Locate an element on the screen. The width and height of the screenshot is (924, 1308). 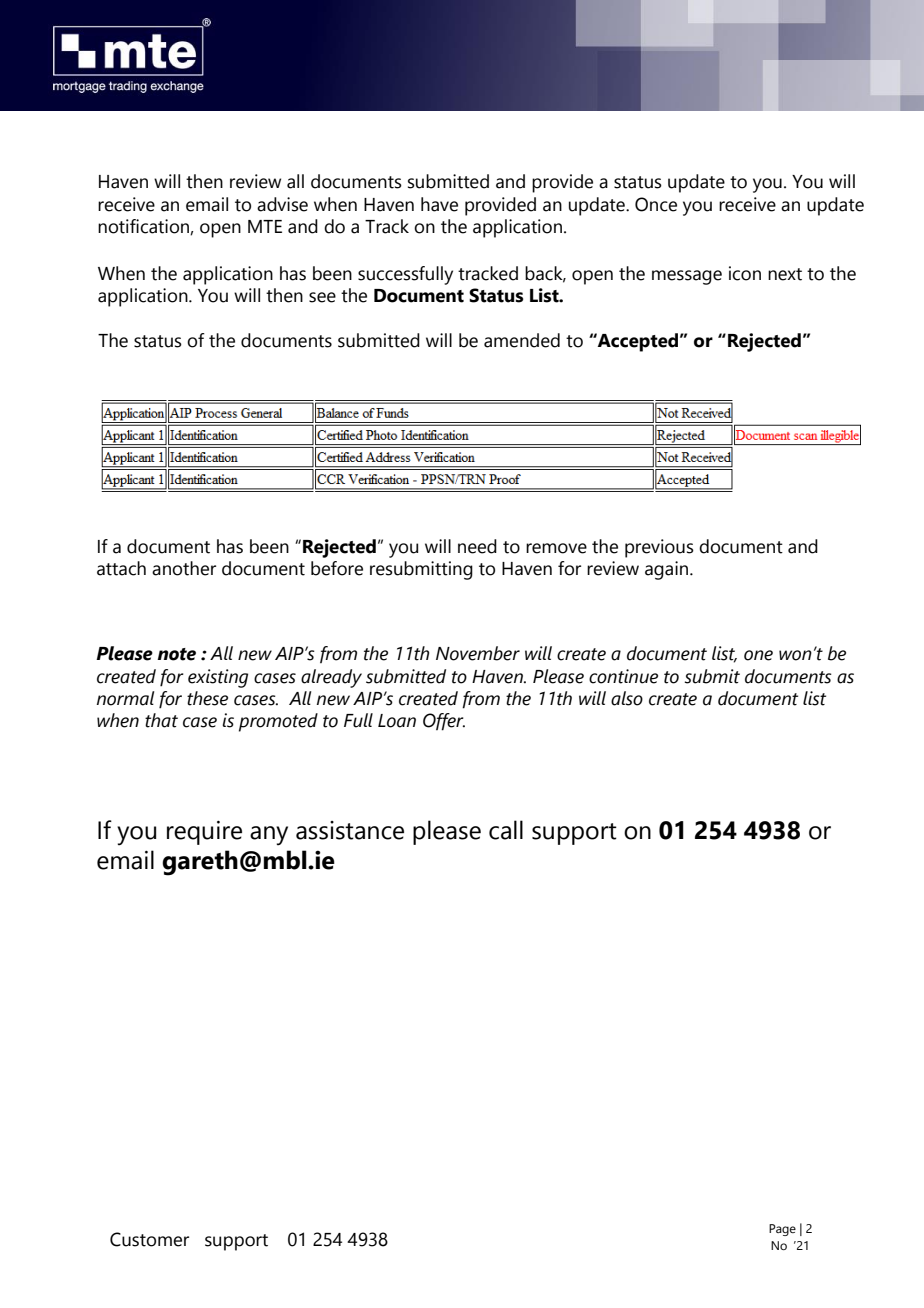
MTE is located at coordinates (265, 226).
